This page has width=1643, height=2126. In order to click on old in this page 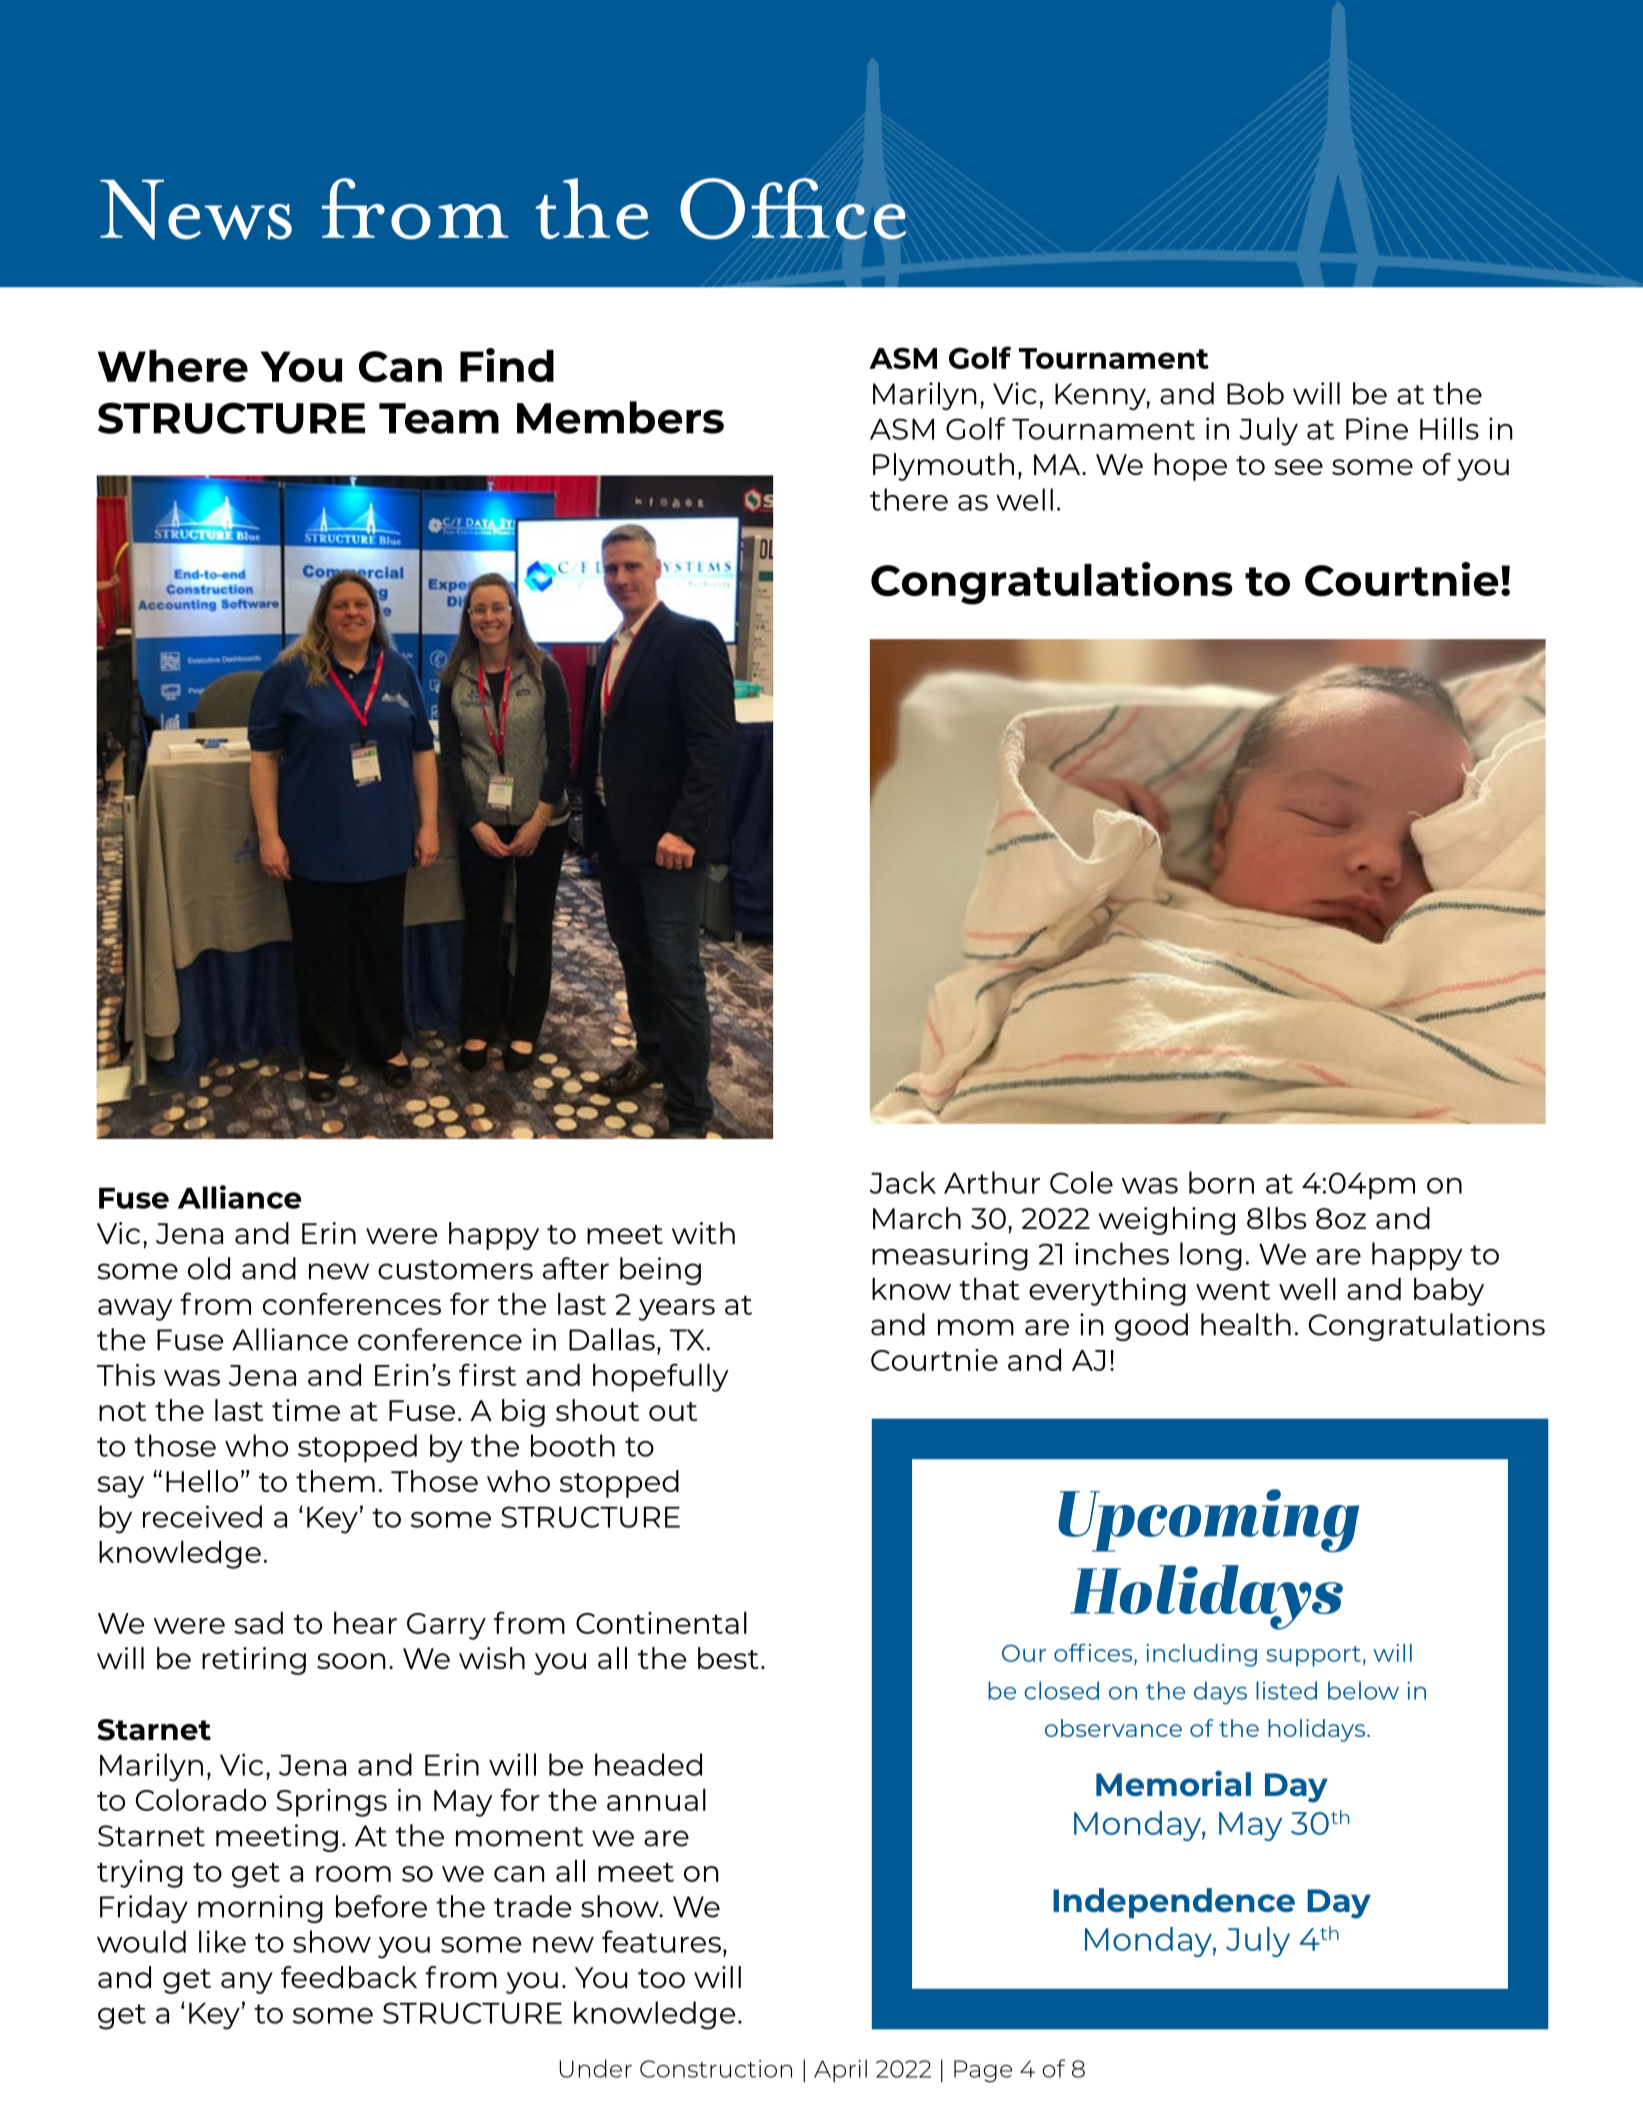, I will do `click(209, 1268)`.
